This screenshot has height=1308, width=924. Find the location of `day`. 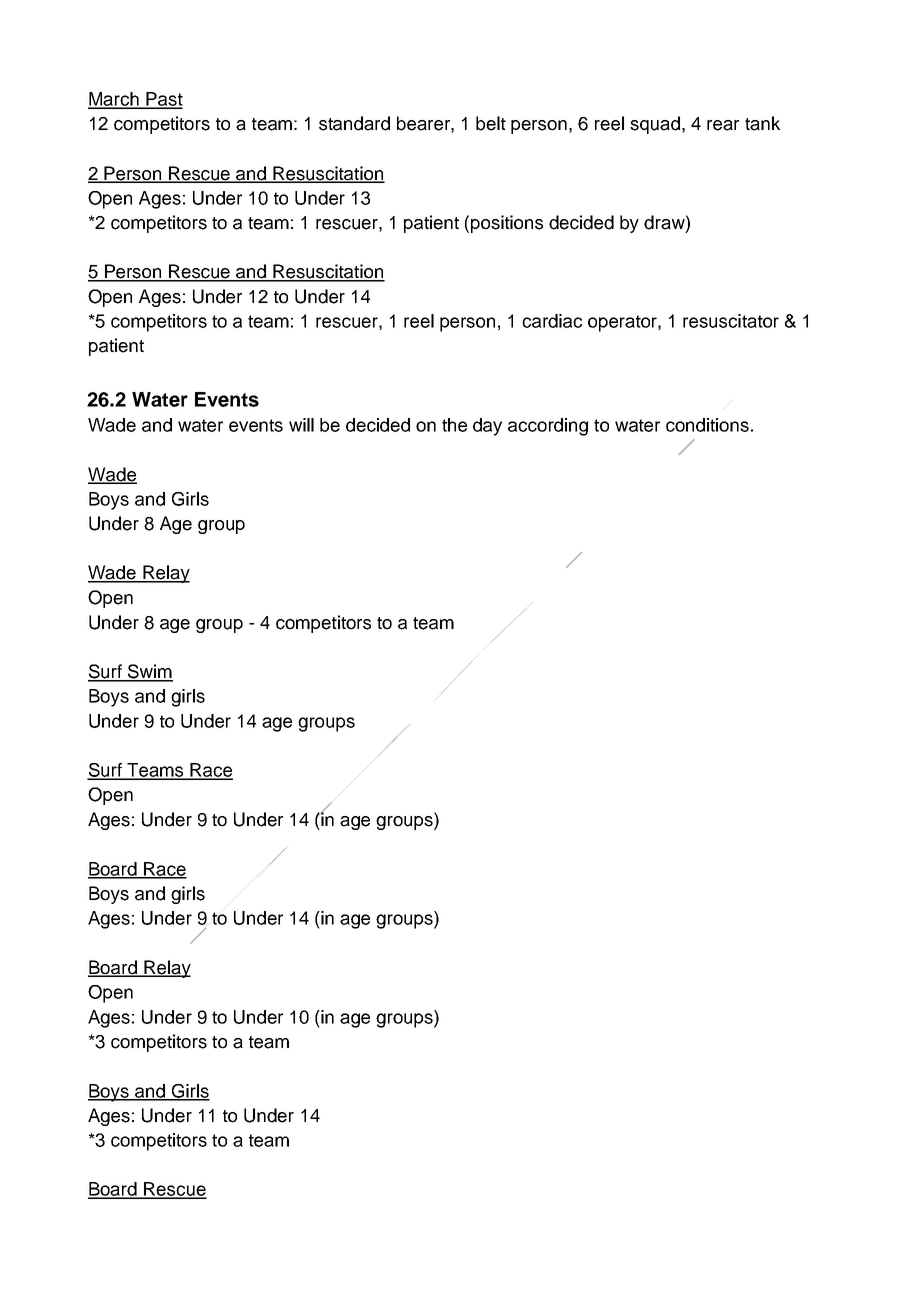

day is located at coordinates (487, 427).
